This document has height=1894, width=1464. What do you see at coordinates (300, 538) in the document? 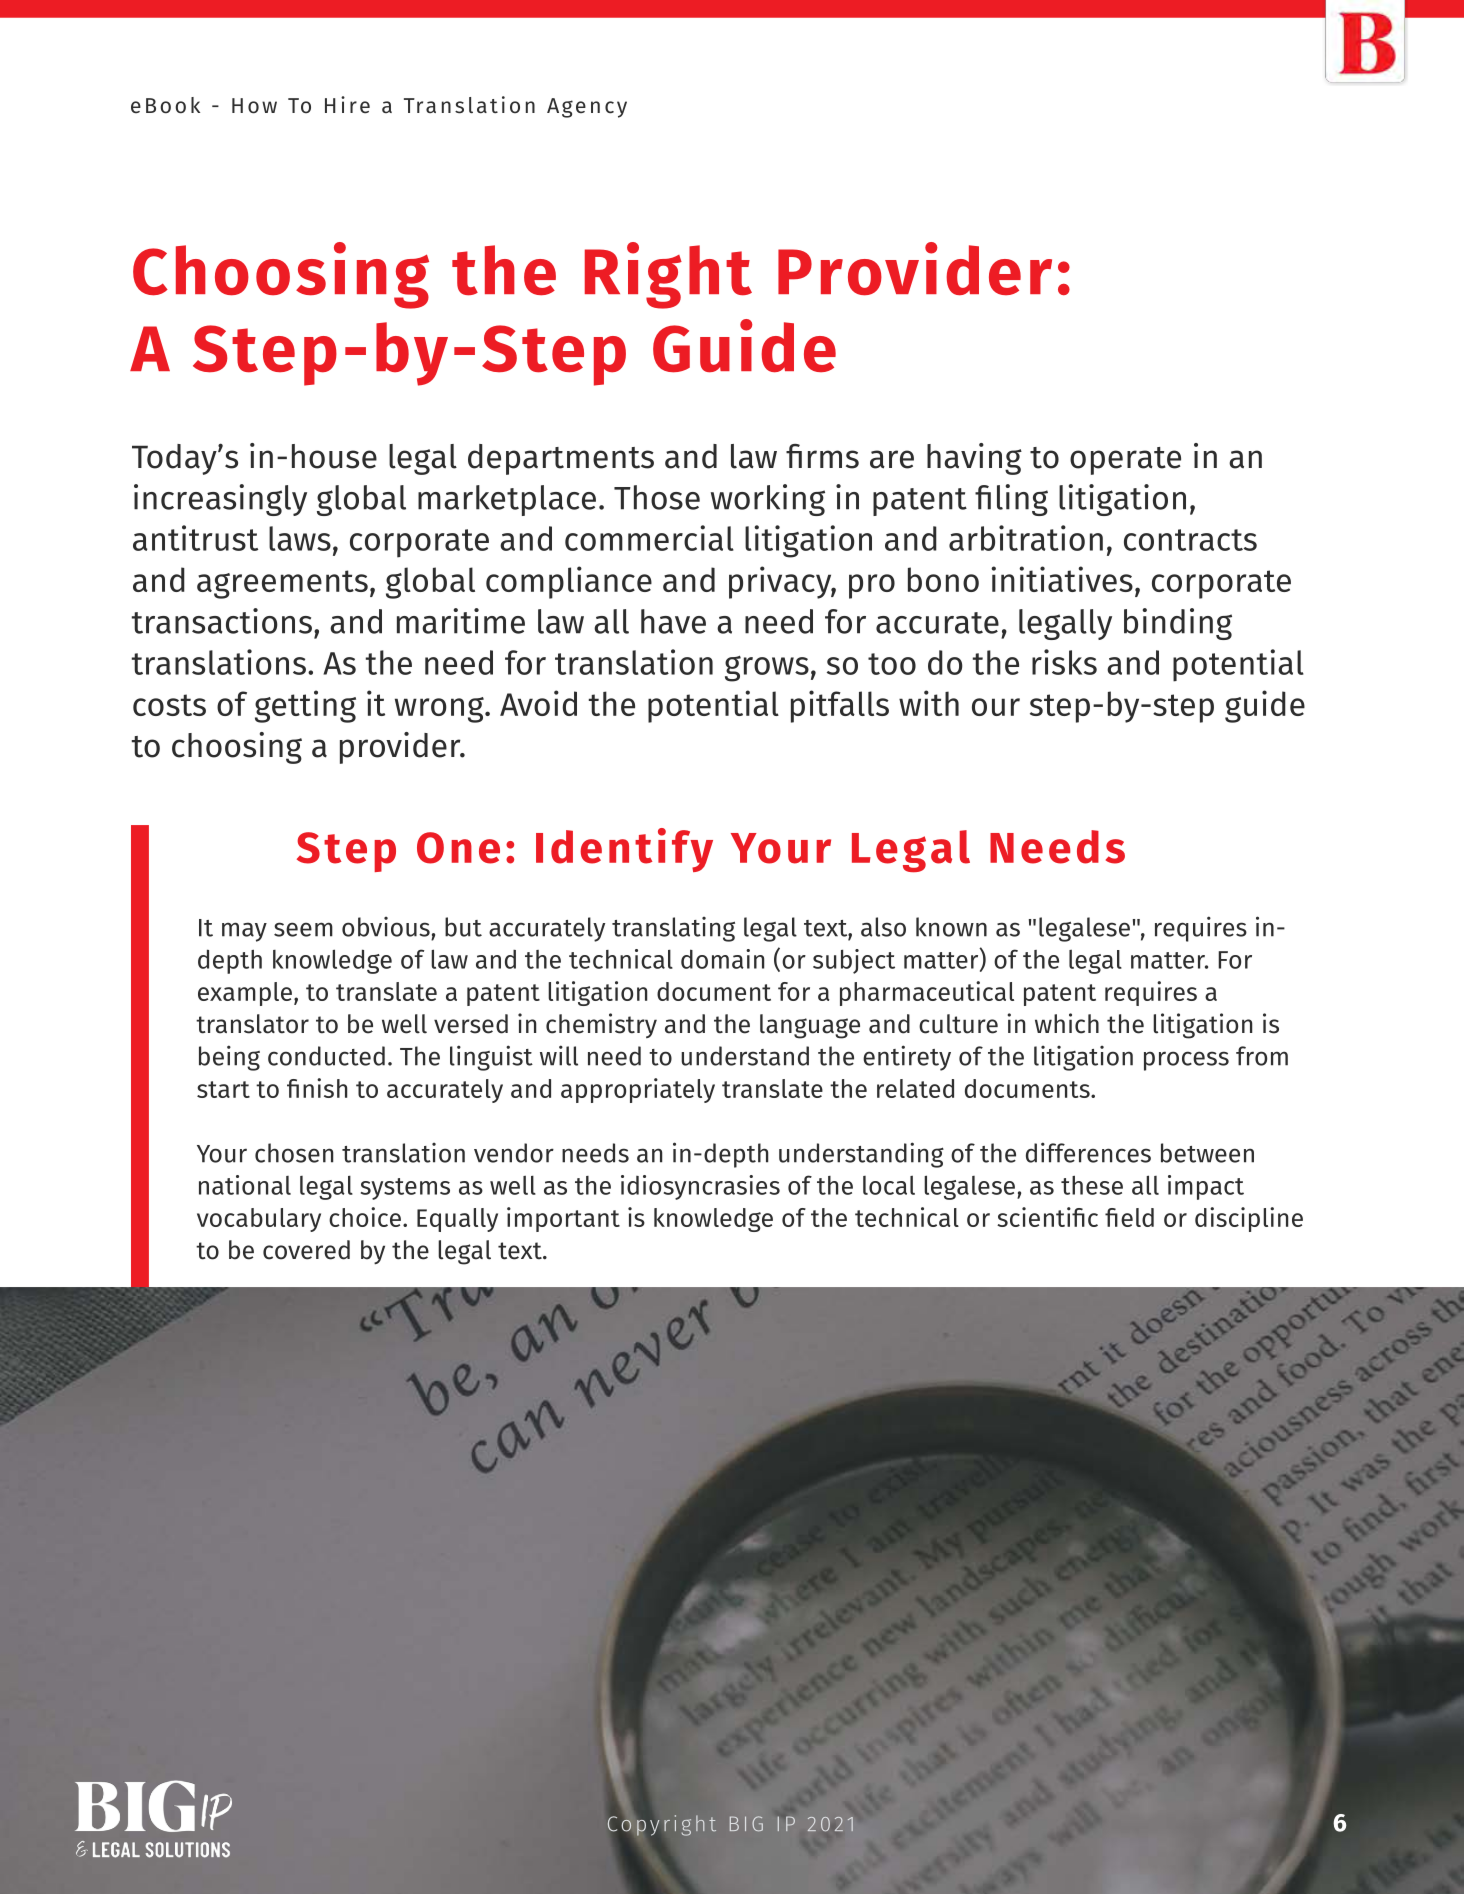
I see `laws` at bounding box center [300, 538].
